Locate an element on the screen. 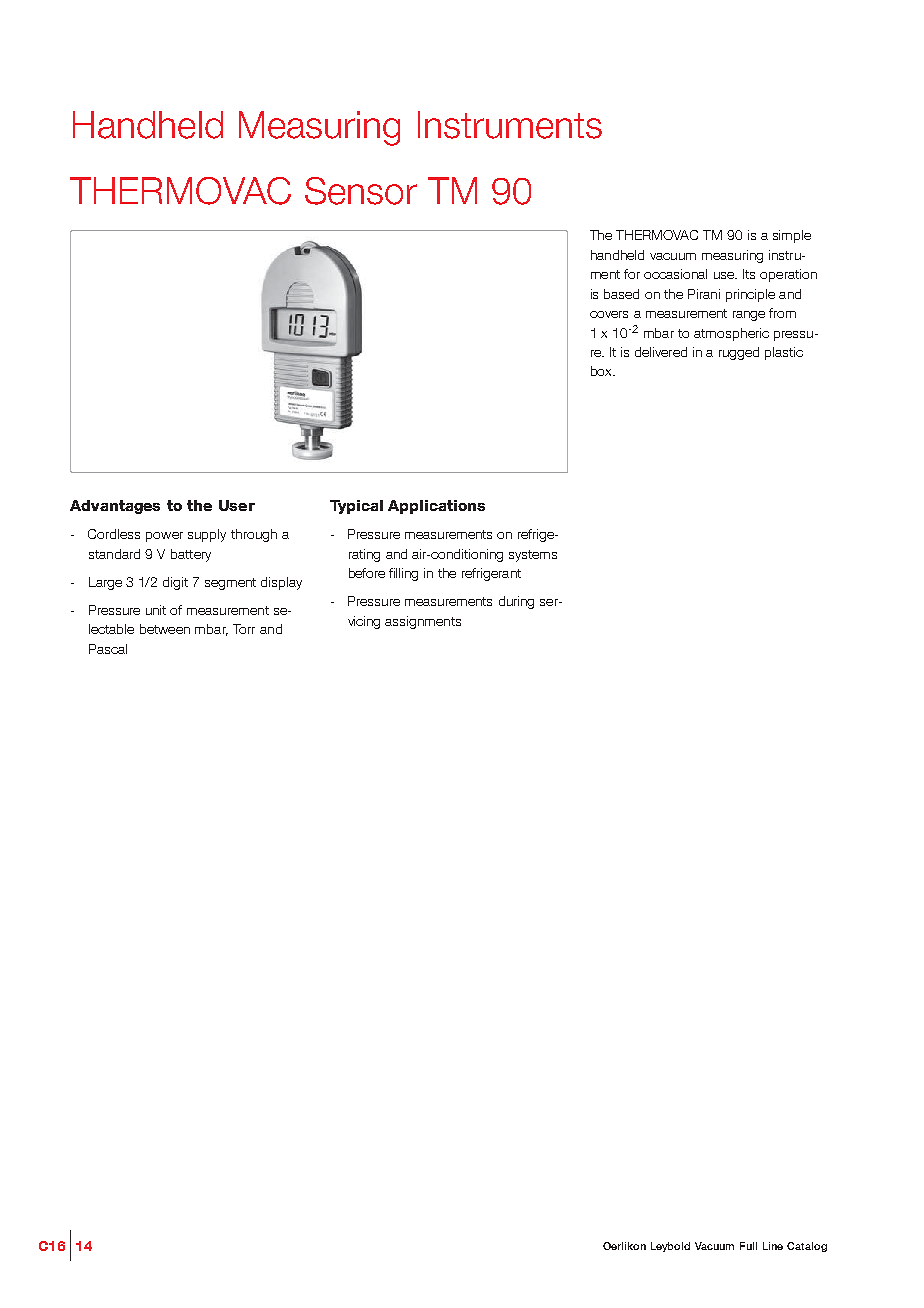 The image size is (924, 1308). Applications is located at coordinates (436, 507).
